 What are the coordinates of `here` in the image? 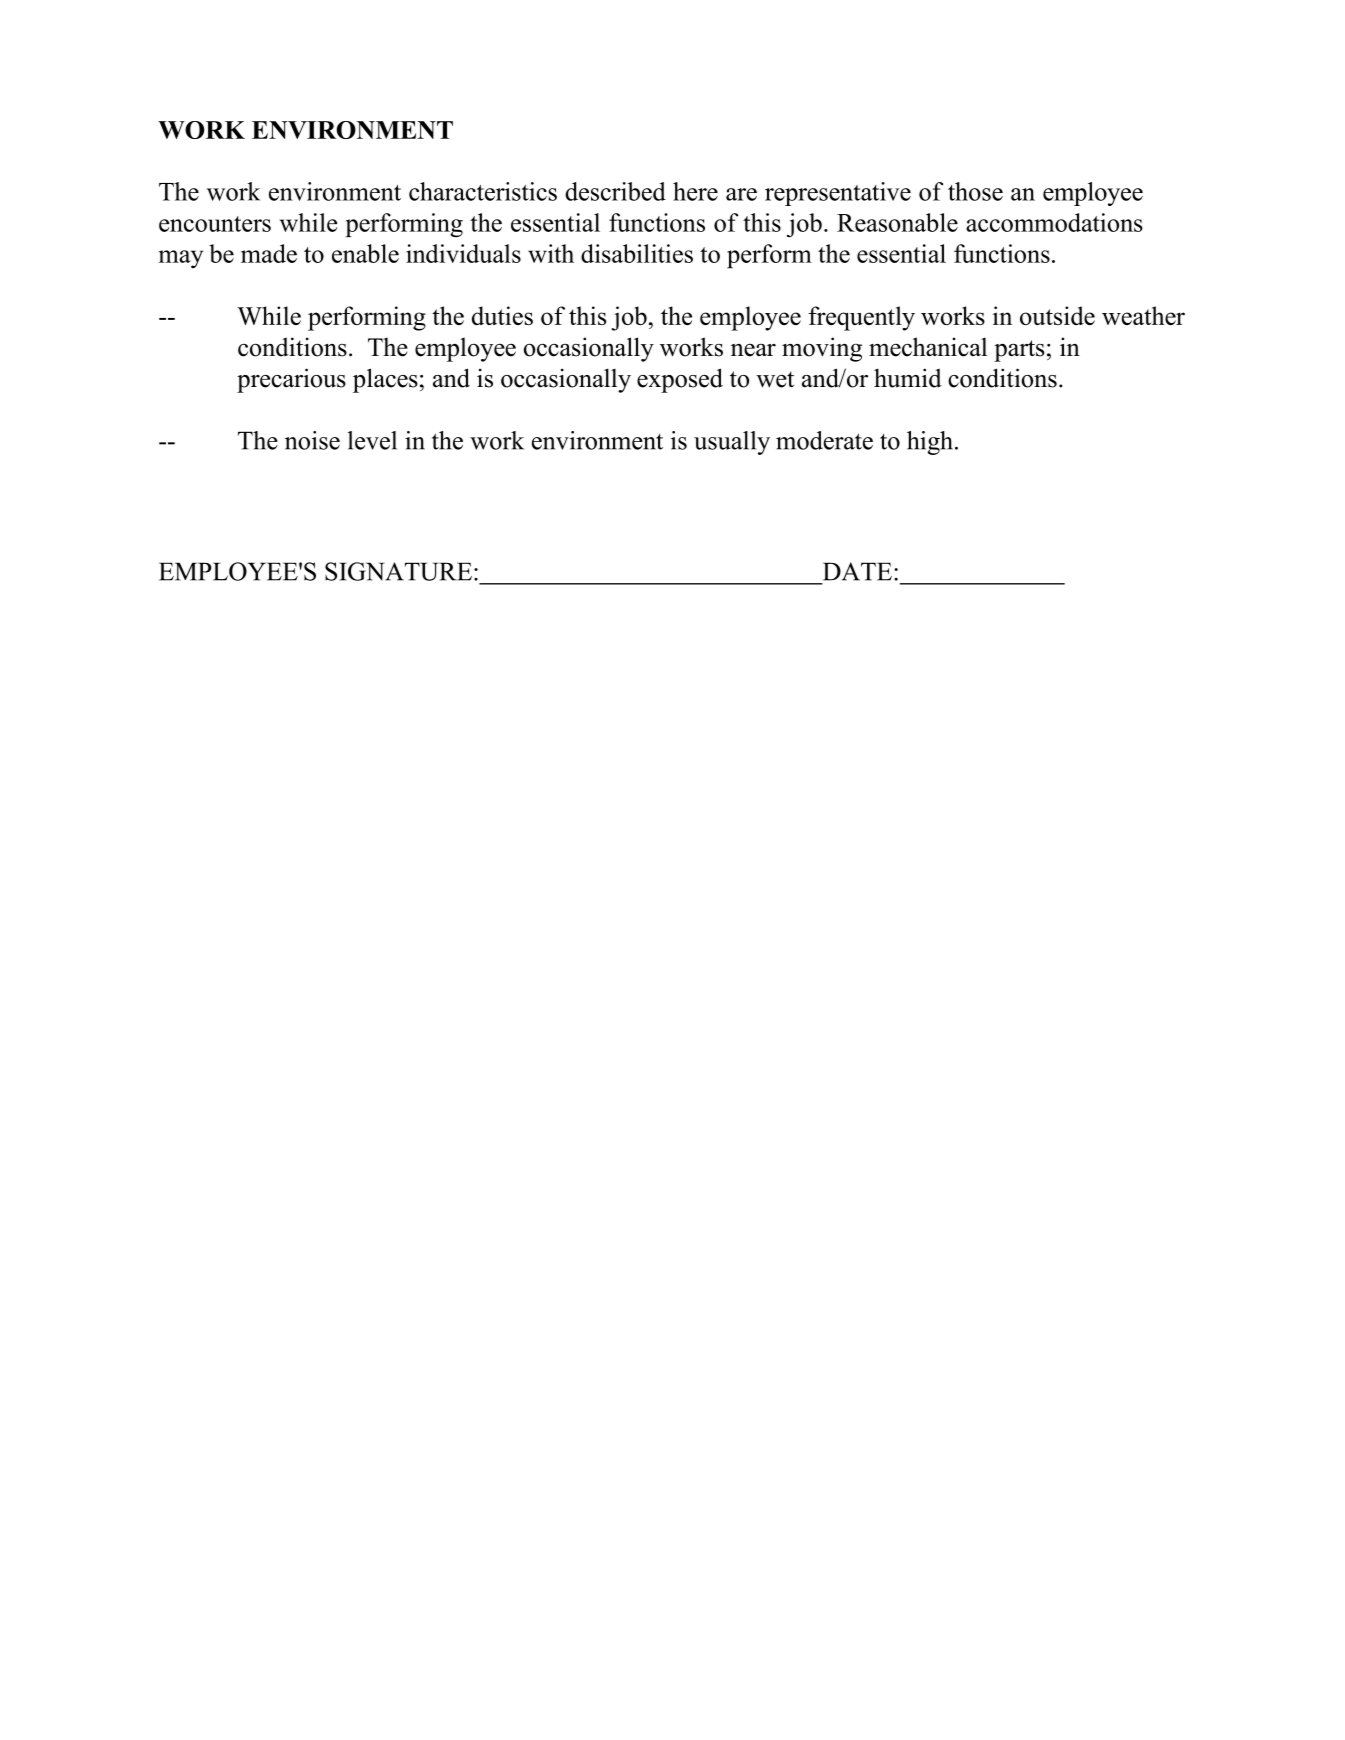 It's located at (695, 191).
